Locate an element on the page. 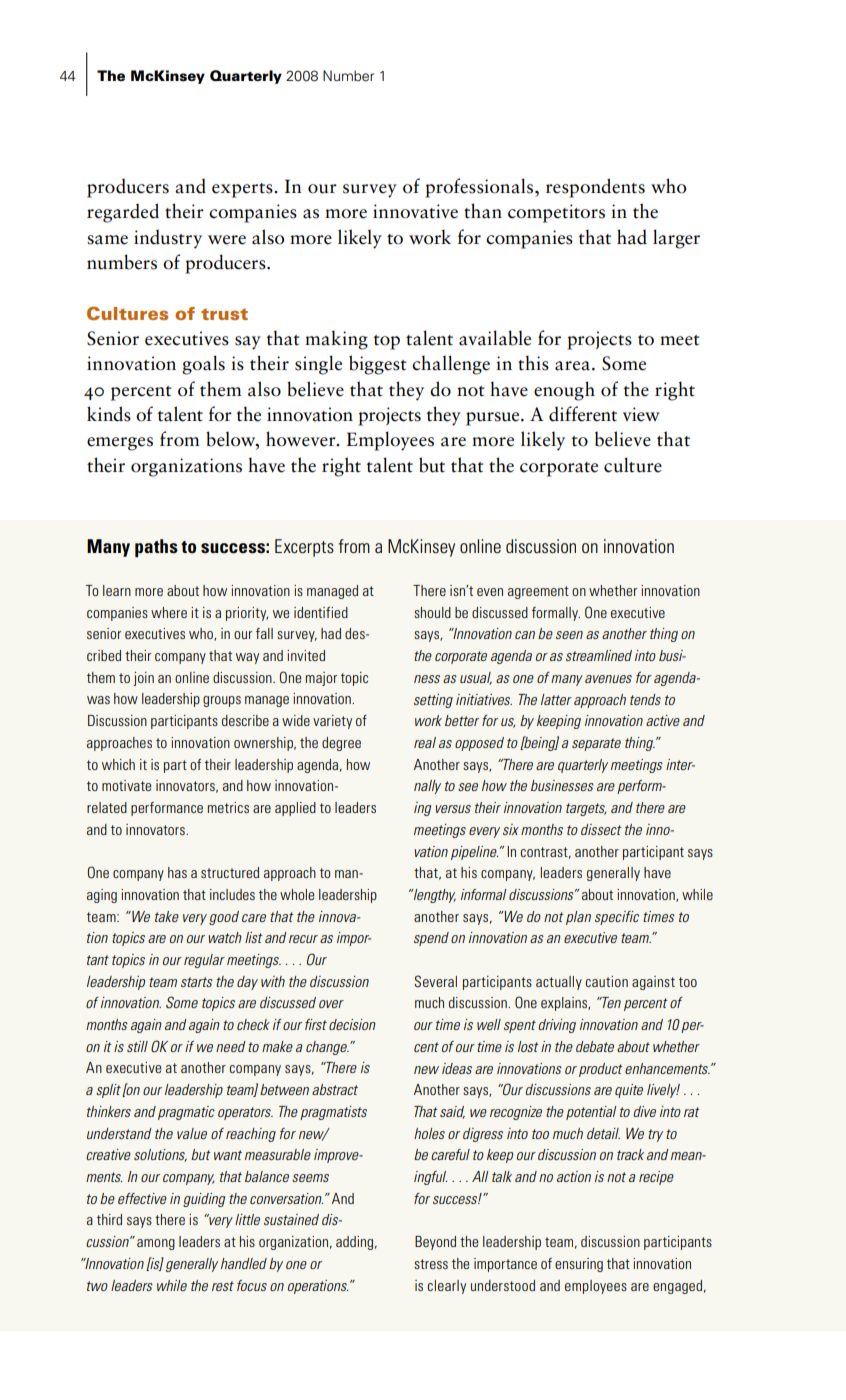  ensuring is located at coordinates (579, 1265).
